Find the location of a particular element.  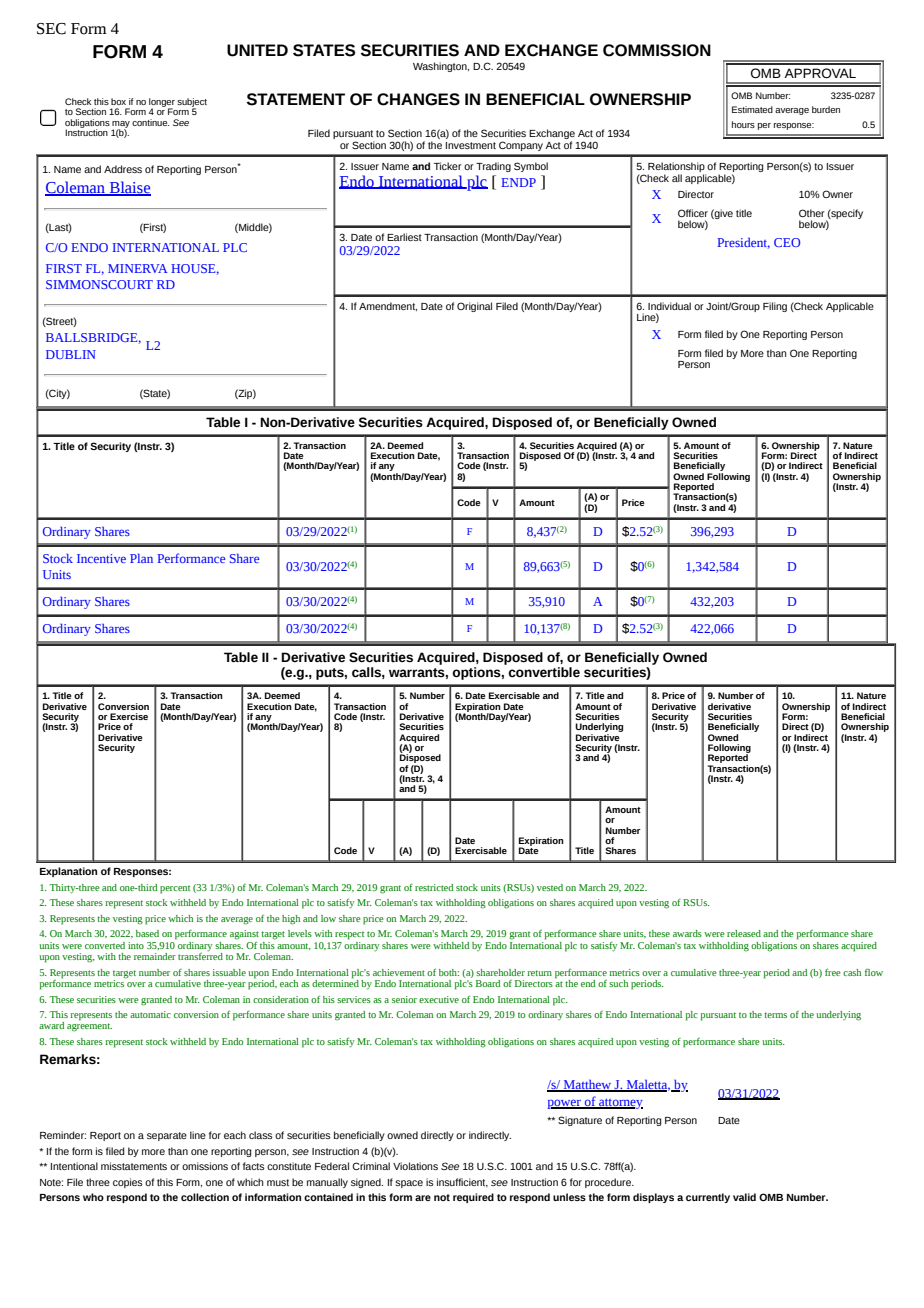

vested is located at coordinates (550, 887).
